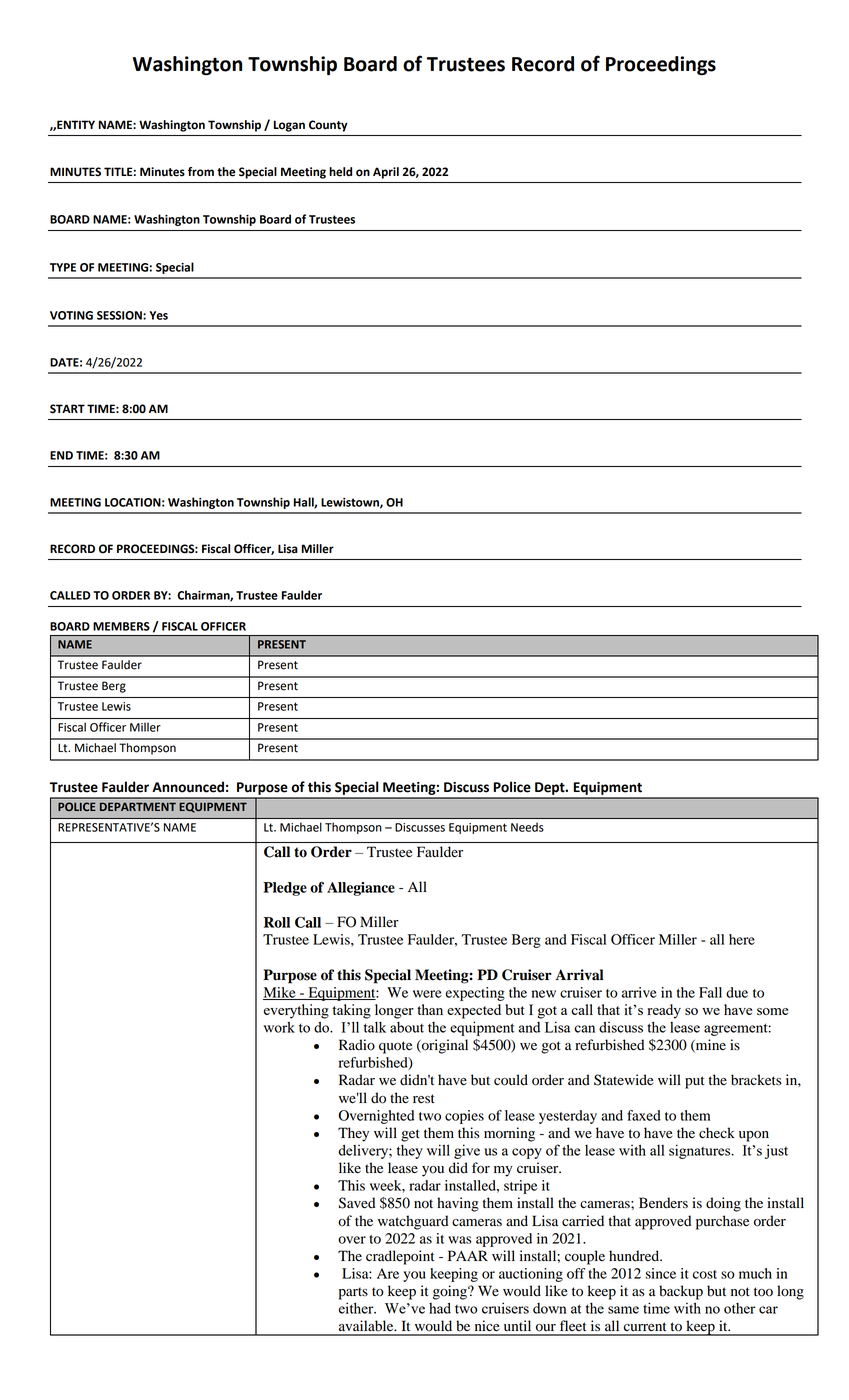 This screenshot has height=1400, width=849. Describe the element at coordinates (427, 994) in the screenshot. I see `were` at that location.
